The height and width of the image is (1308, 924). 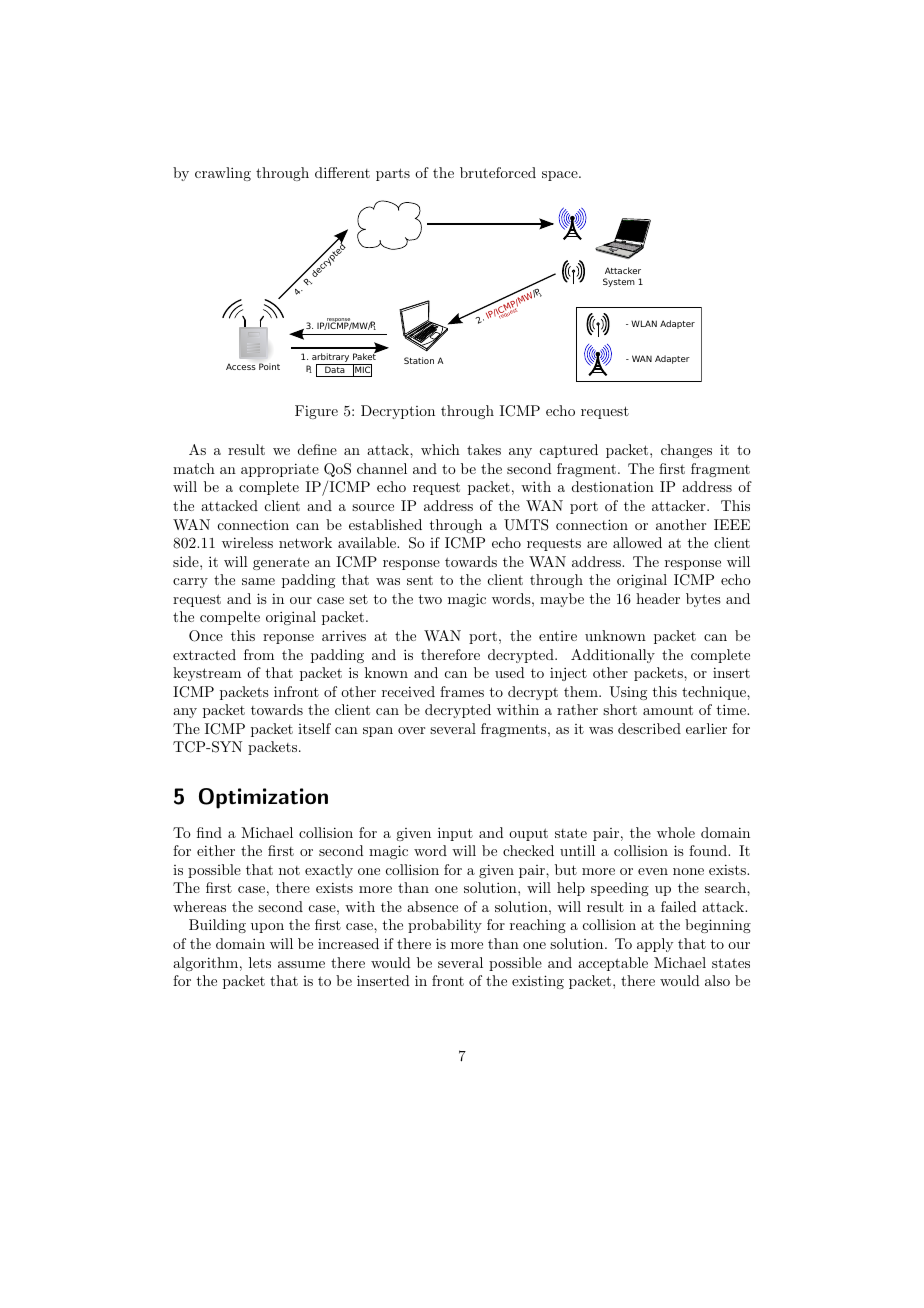 What do you see at coordinates (393, 174) in the image?
I see `parts` at bounding box center [393, 174].
